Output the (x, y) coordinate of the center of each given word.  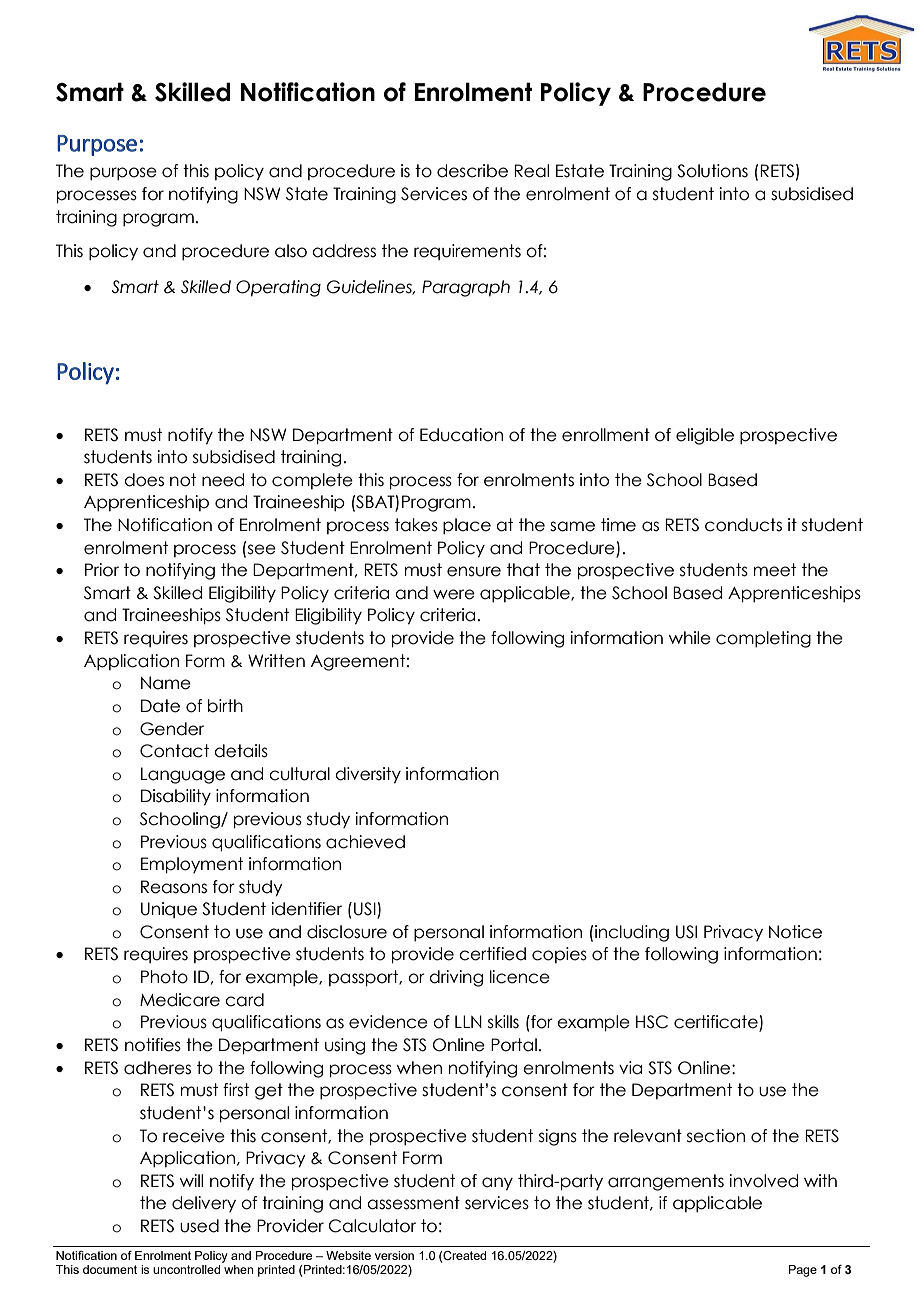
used (199, 1226)
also (291, 251)
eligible (705, 436)
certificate (717, 1023)
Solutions (712, 171)
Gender (172, 729)
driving (456, 978)
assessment (413, 1203)
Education (461, 435)
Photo (164, 977)
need (223, 480)
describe (472, 171)
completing (763, 639)
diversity (368, 775)
